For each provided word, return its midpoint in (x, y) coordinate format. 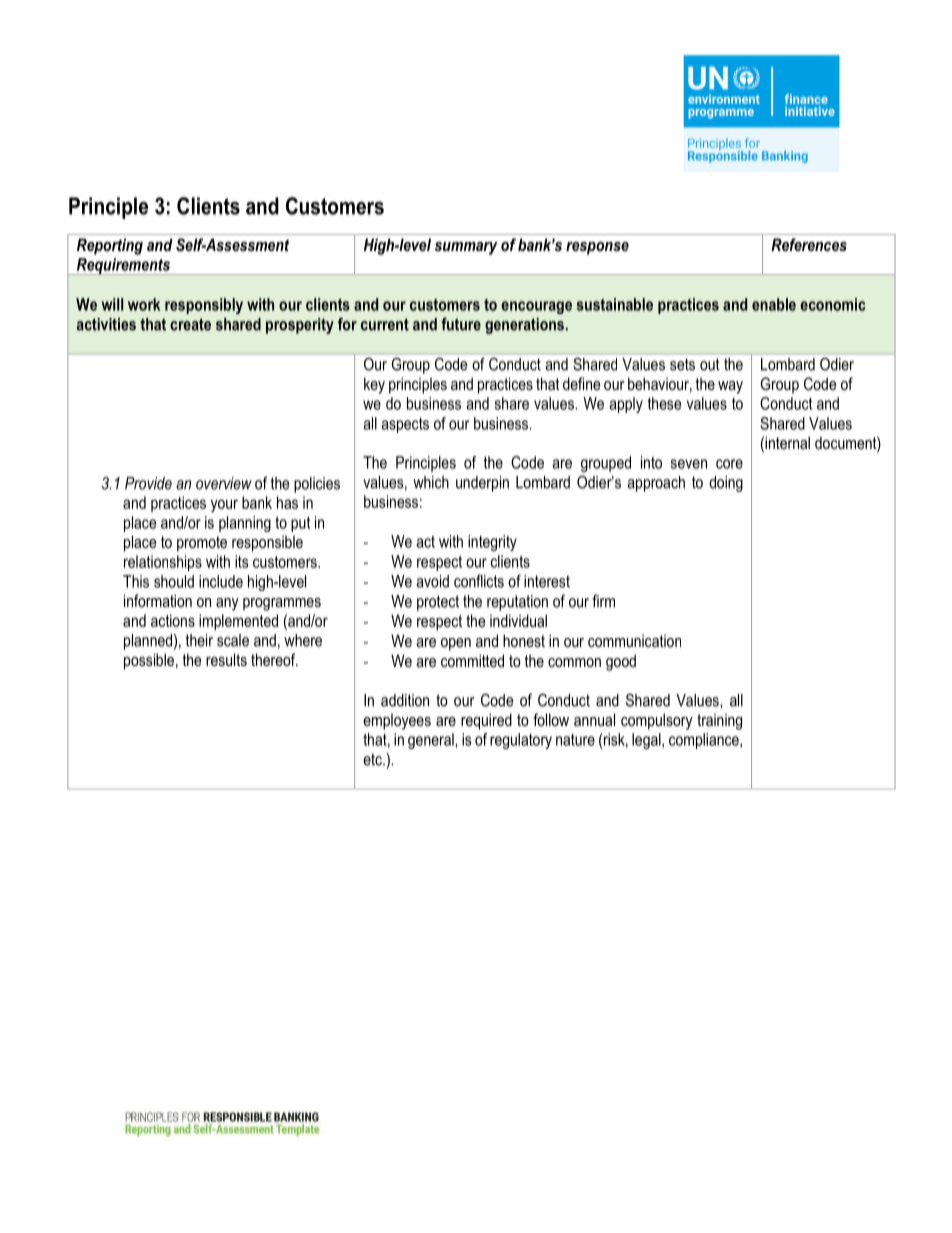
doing (726, 484)
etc (373, 759)
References (809, 244)
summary (466, 248)
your (224, 505)
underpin (482, 484)
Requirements (123, 266)
